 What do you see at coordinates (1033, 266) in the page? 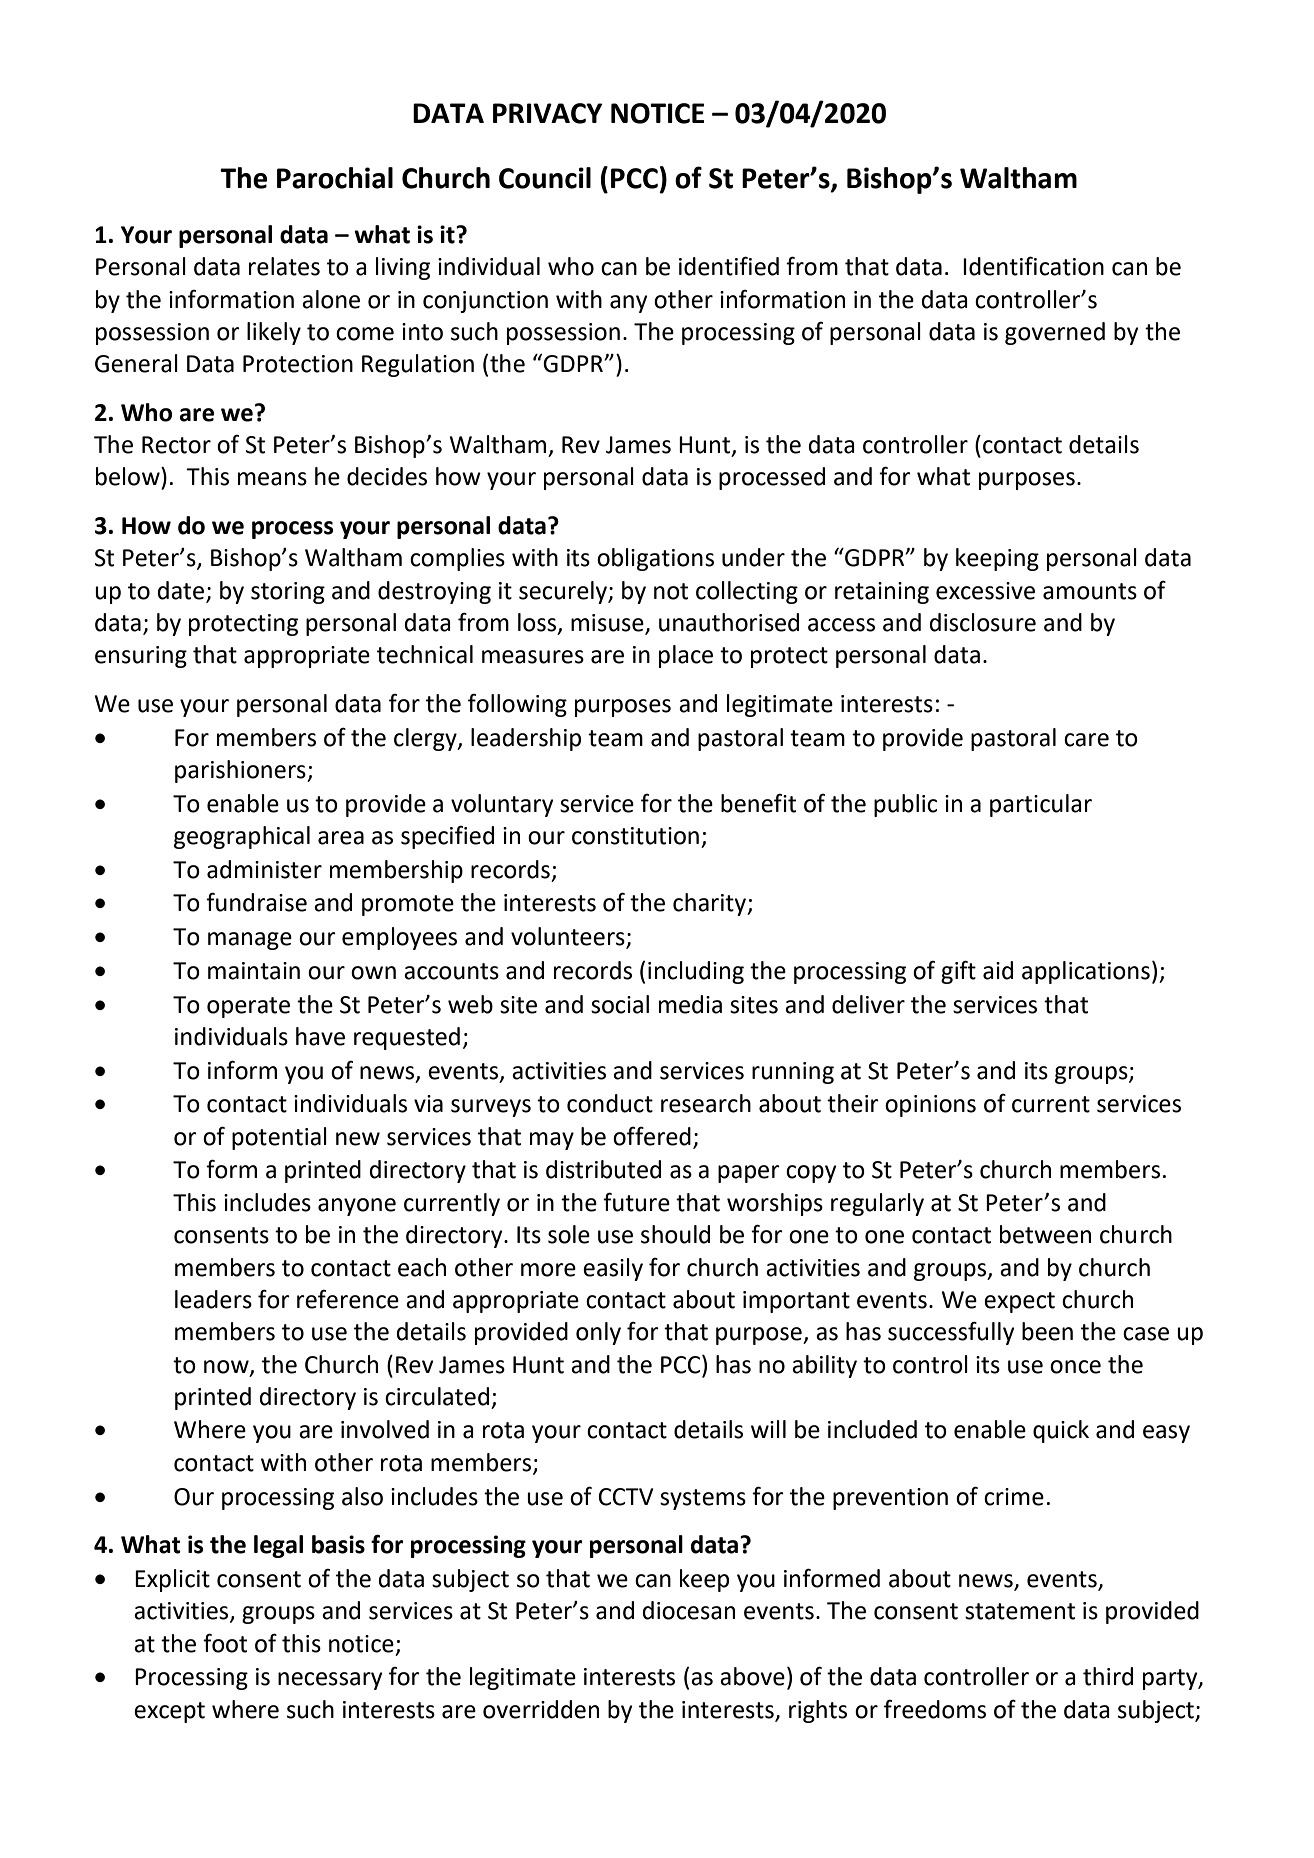
I see `Identification` at bounding box center [1033, 266].
